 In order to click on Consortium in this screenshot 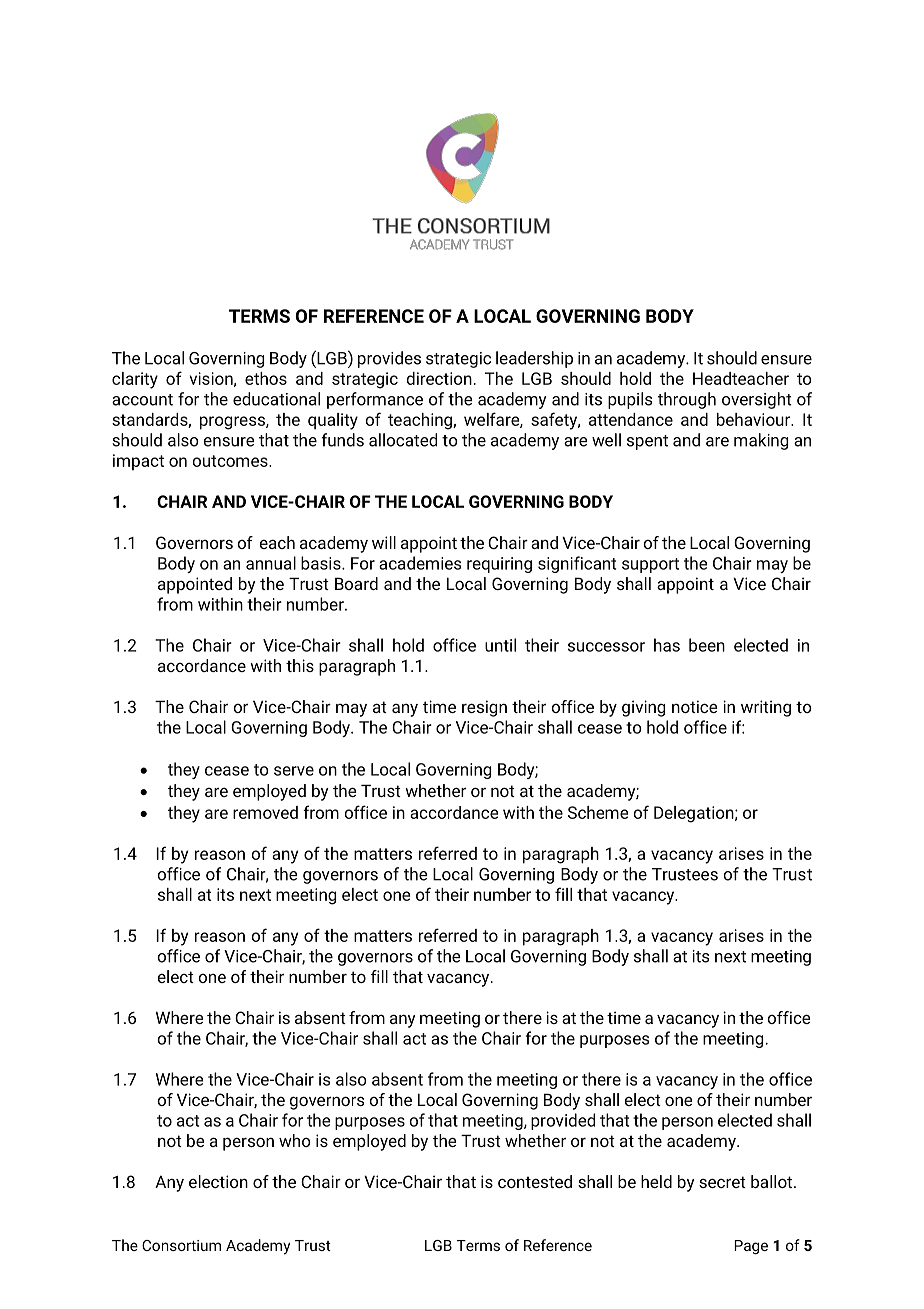, I will do `click(181, 1245)`.
